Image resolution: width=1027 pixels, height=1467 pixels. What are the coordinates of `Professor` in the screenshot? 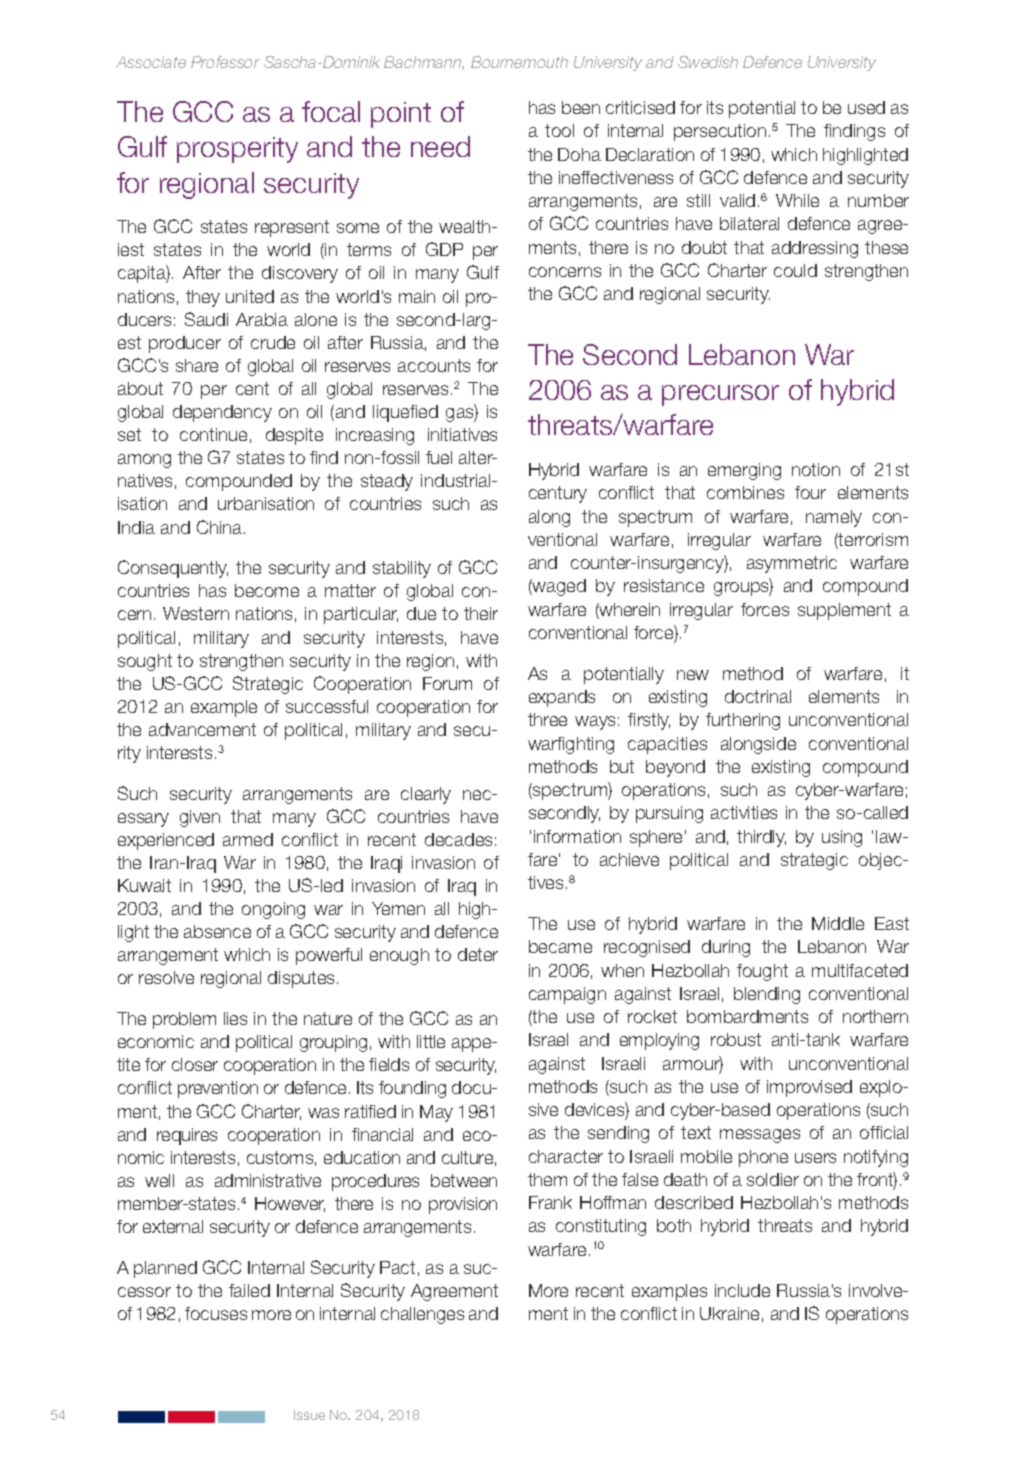 It's located at (225, 62).
